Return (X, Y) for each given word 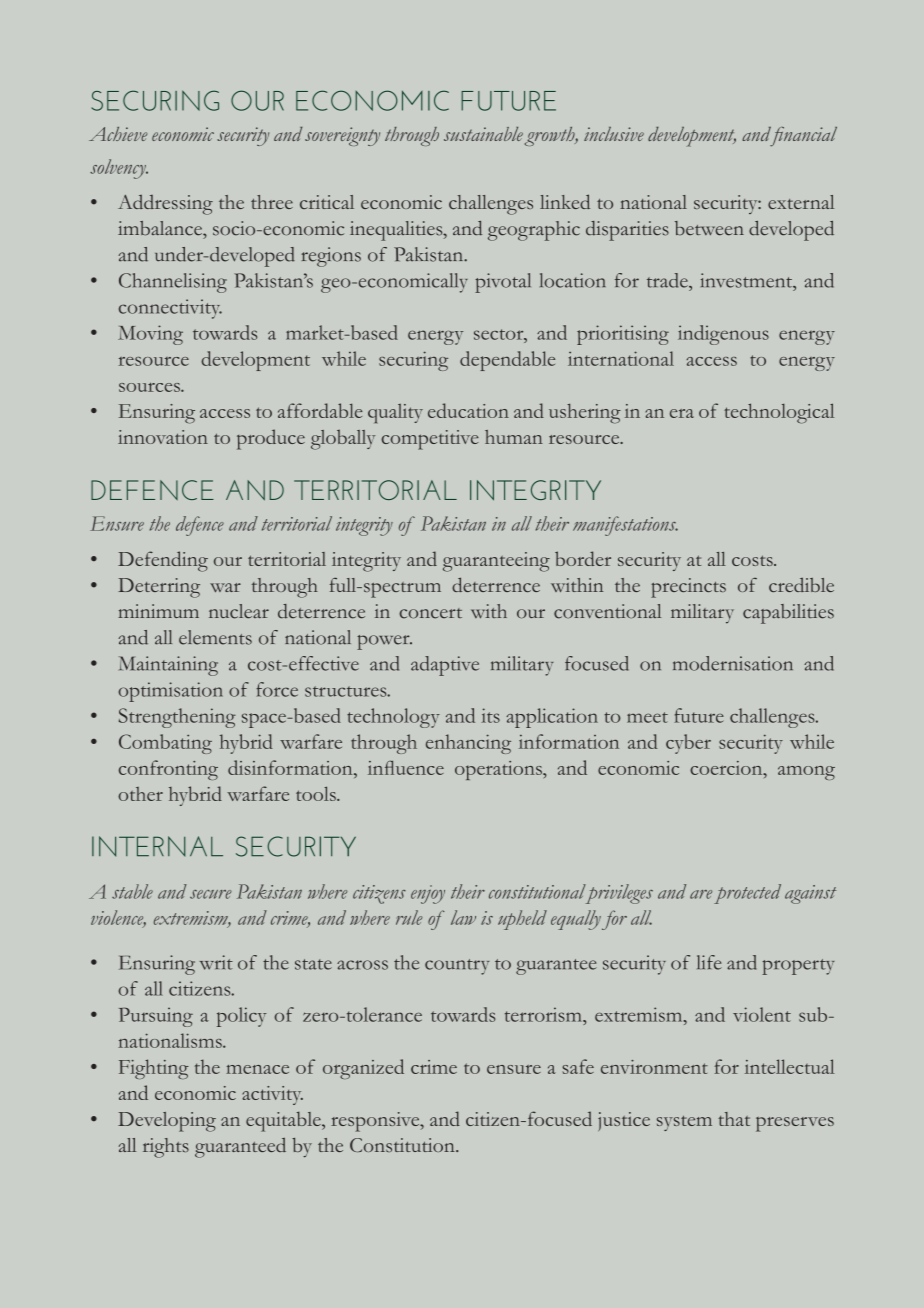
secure (211, 894)
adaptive (445, 666)
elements (215, 637)
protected (747, 894)
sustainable (483, 134)
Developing (167, 1122)
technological (779, 413)
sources (150, 387)
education (468, 410)
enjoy (428, 894)
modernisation (733, 663)
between (709, 228)
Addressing (165, 204)
